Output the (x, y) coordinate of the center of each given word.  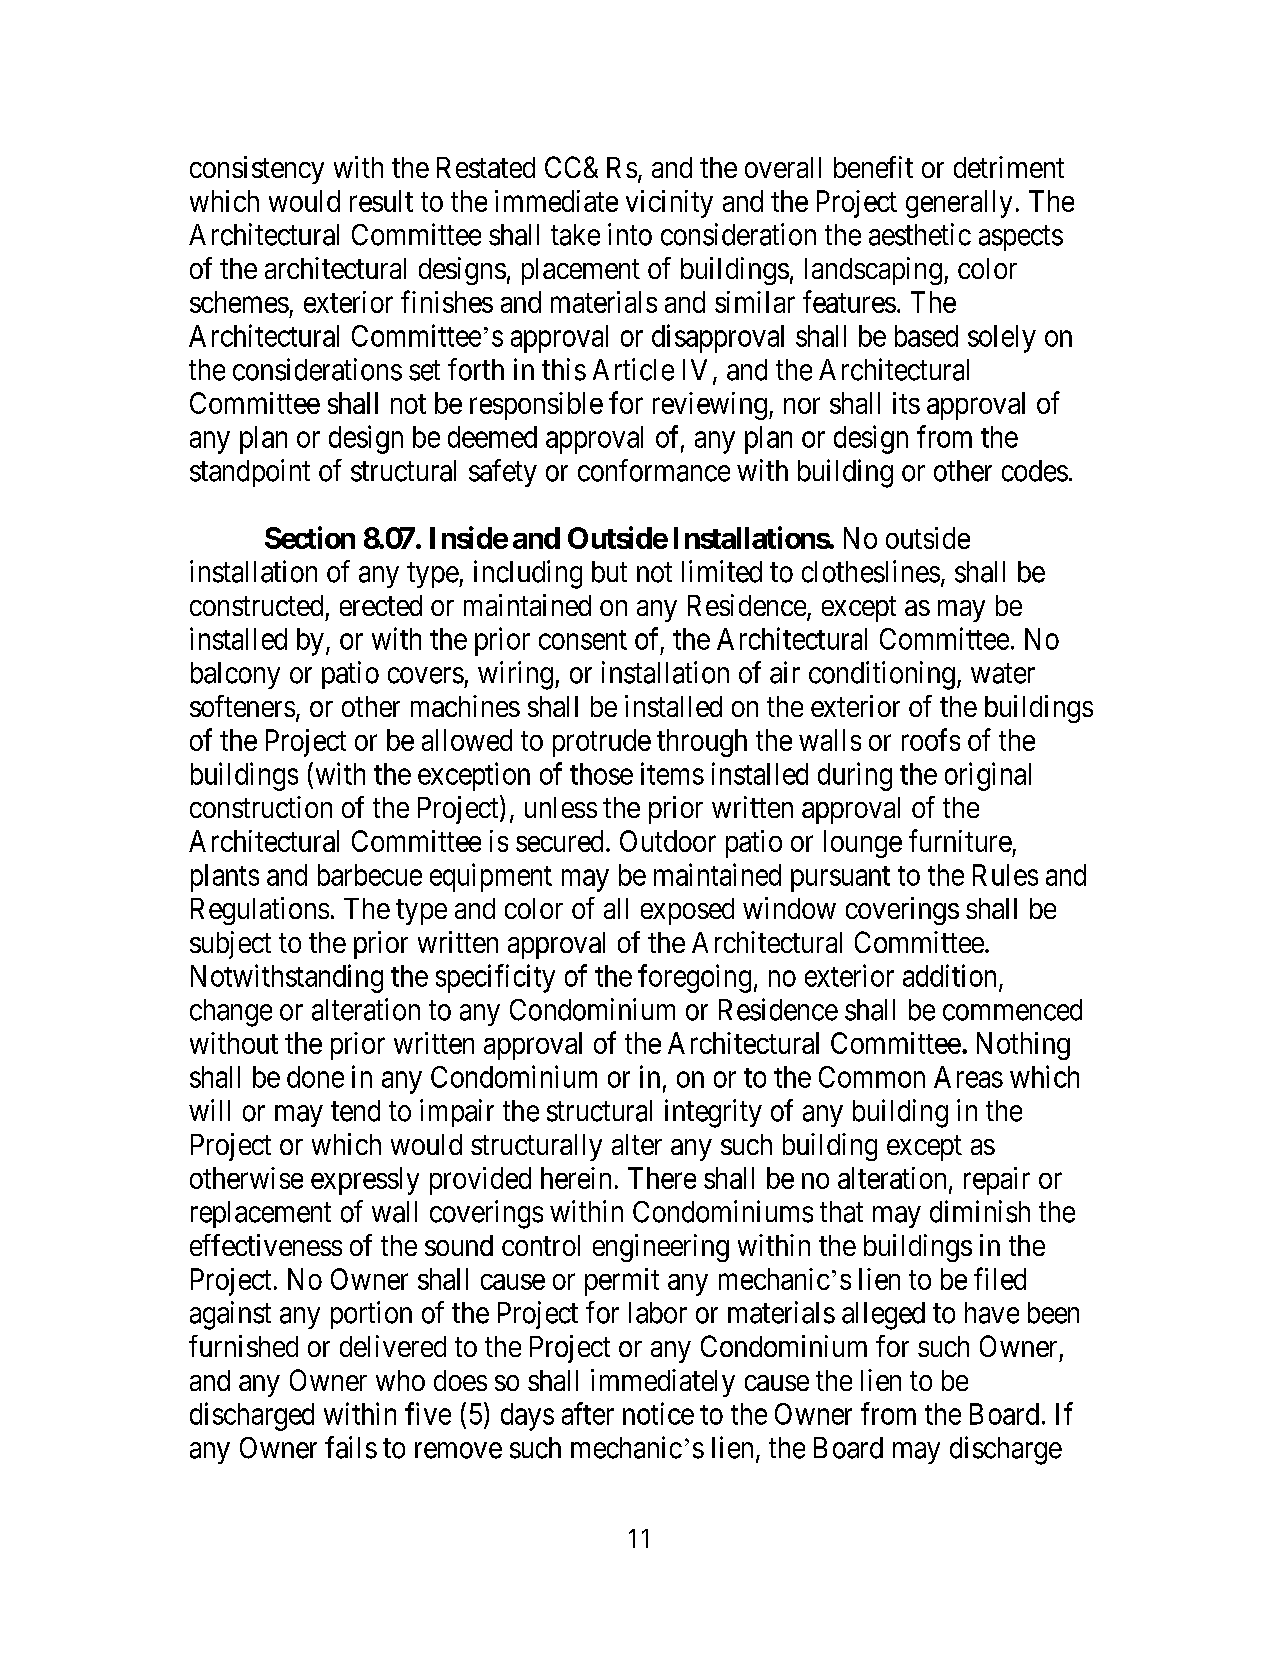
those (601, 774)
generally (959, 204)
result (381, 201)
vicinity (669, 204)
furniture (960, 840)
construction (261, 807)
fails (351, 1447)
